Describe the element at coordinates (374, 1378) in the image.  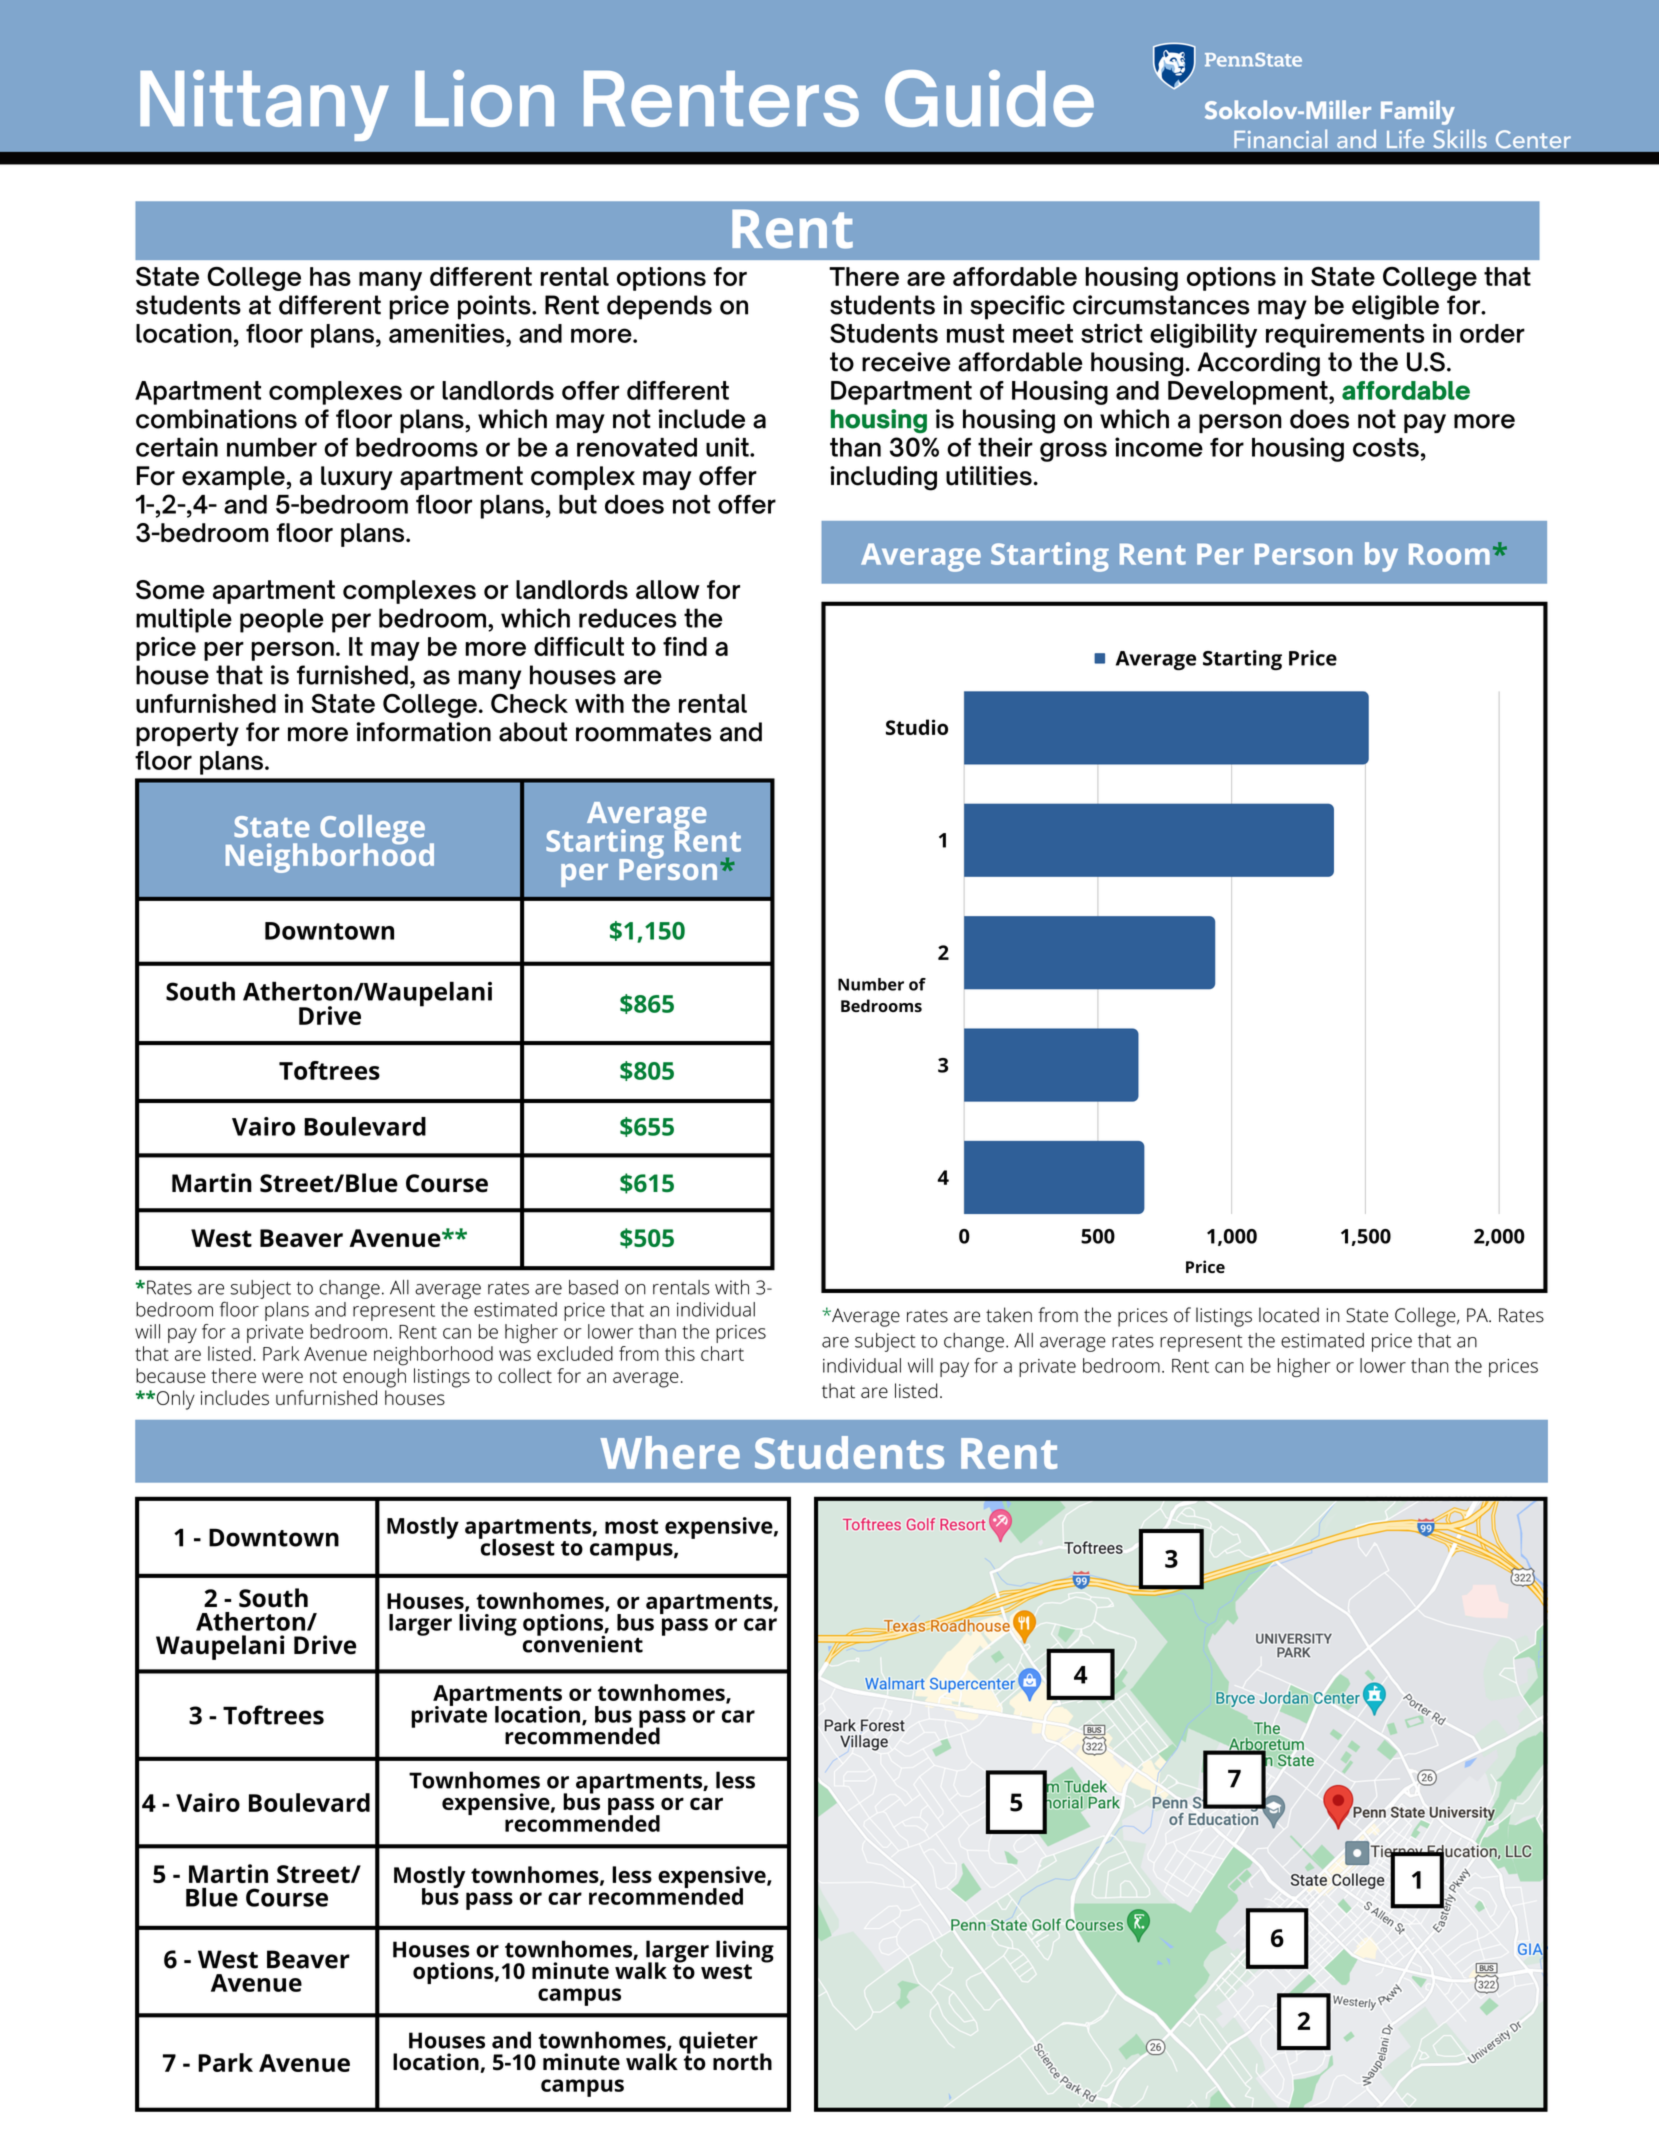
I see `enough` at that location.
